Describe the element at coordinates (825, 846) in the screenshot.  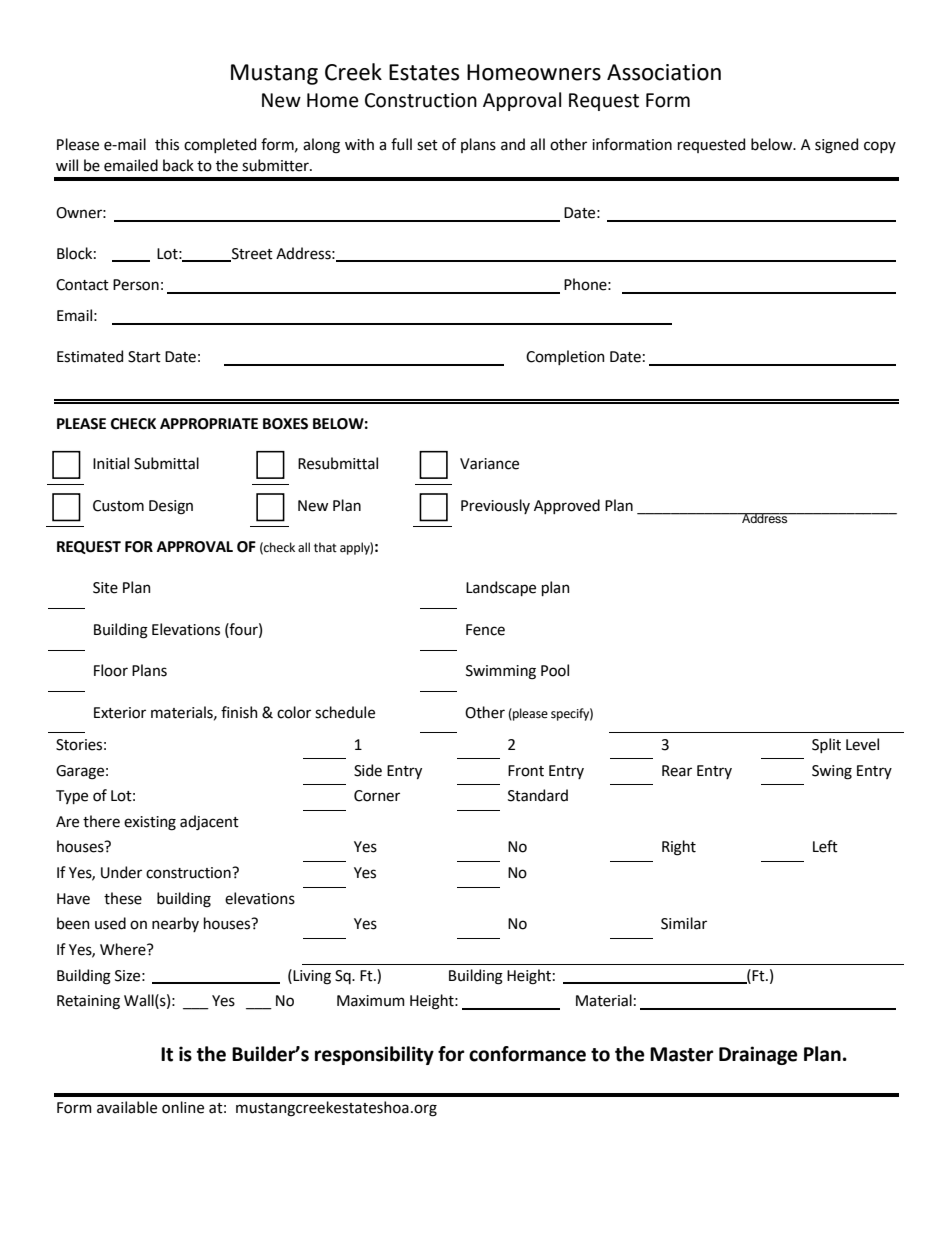
I see `Left` at that location.
